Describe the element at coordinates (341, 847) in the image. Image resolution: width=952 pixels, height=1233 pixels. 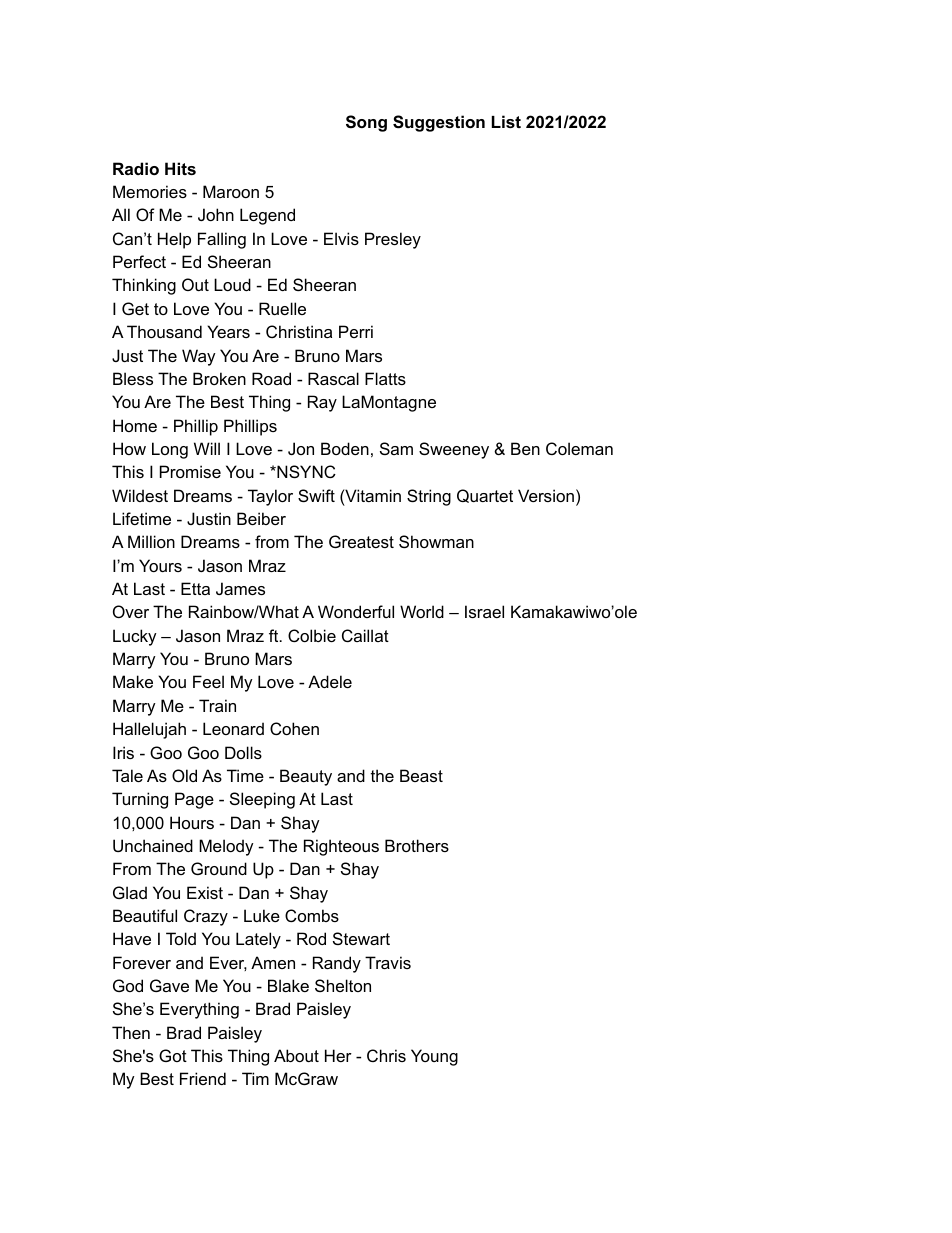
I see `Righteous` at that location.
